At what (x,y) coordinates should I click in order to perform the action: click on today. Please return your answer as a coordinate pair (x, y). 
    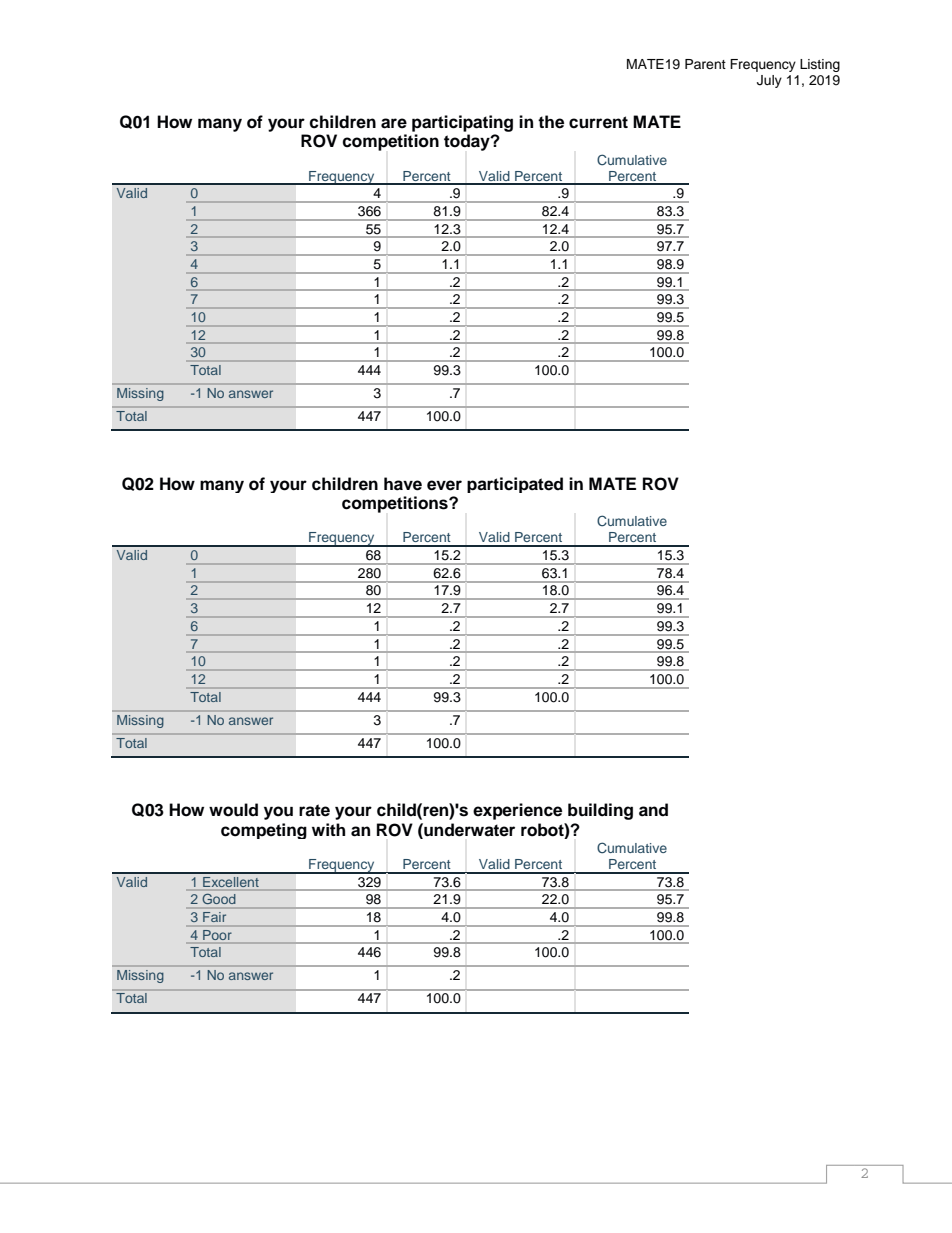
    Looking at the image, I should click on (468, 142).
